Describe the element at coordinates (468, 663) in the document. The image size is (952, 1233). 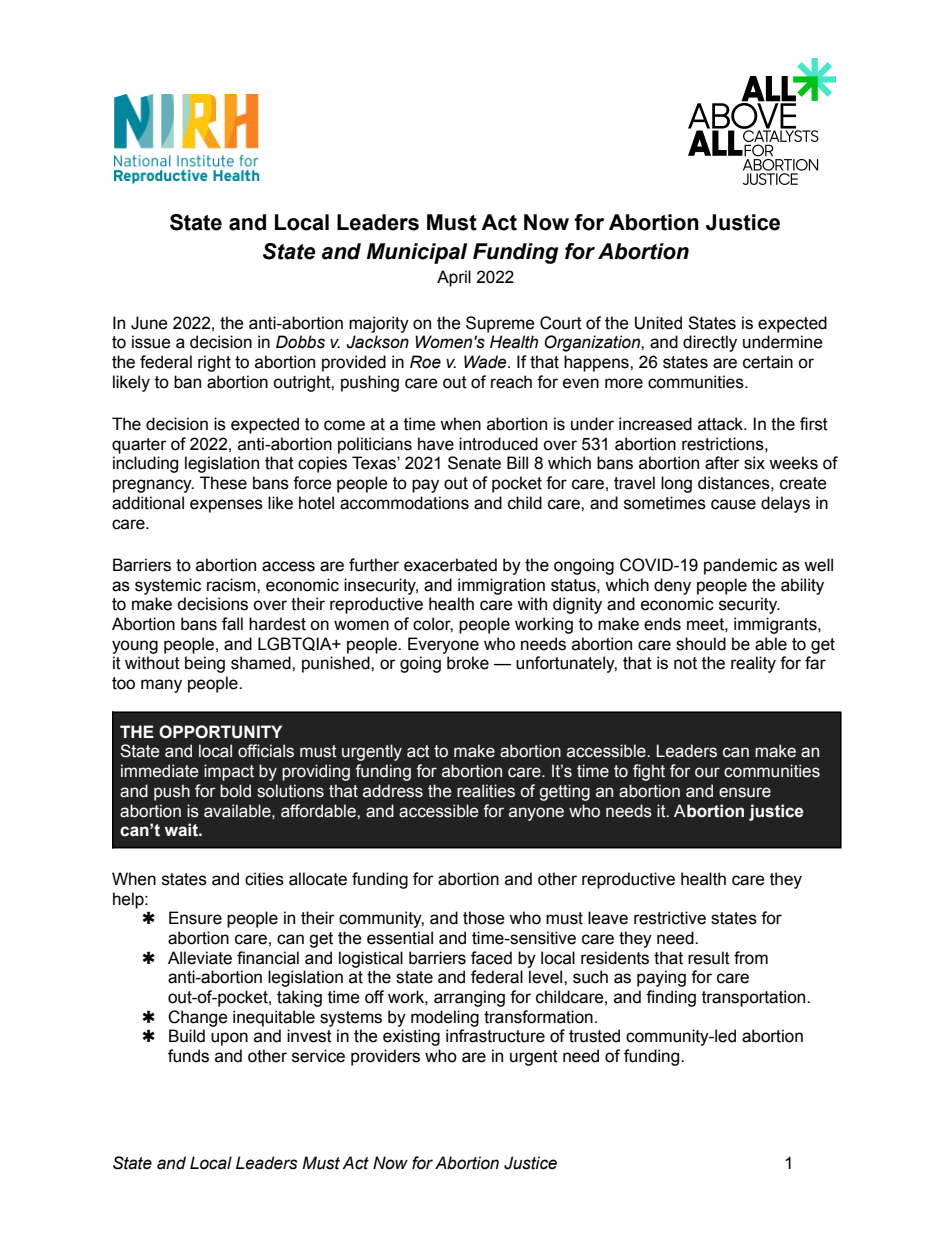
I see `broke` at that location.
